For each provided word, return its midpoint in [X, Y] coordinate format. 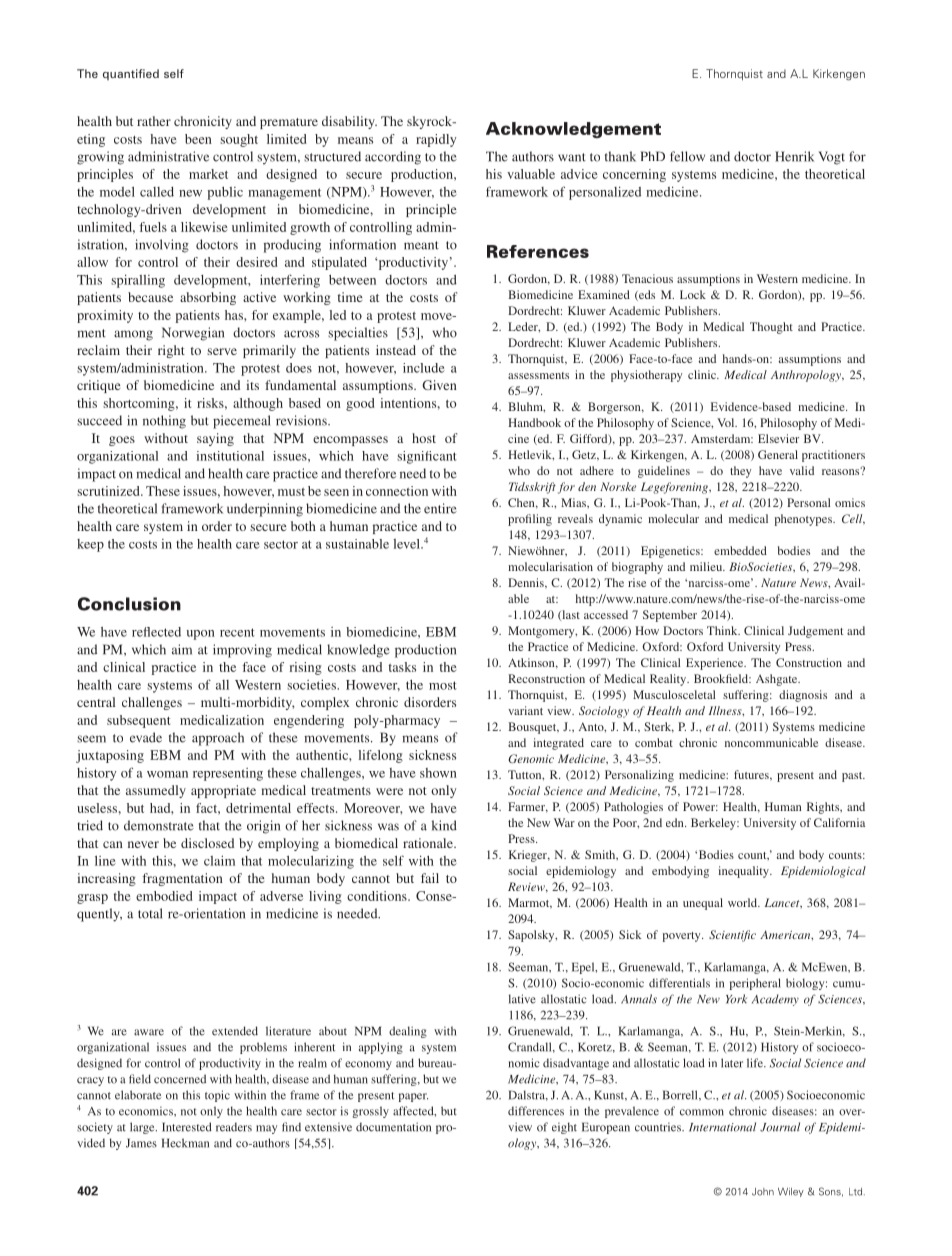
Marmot [530, 903]
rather [154, 121]
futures [752, 775]
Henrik [794, 156]
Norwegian [193, 334]
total [150, 913]
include [424, 368]
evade [146, 737]
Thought [771, 328]
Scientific [732, 936]
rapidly [436, 140]
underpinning [265, 510]
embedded [740, 550]
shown [438, 773]
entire [440, 508]
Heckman [185, 1143]
